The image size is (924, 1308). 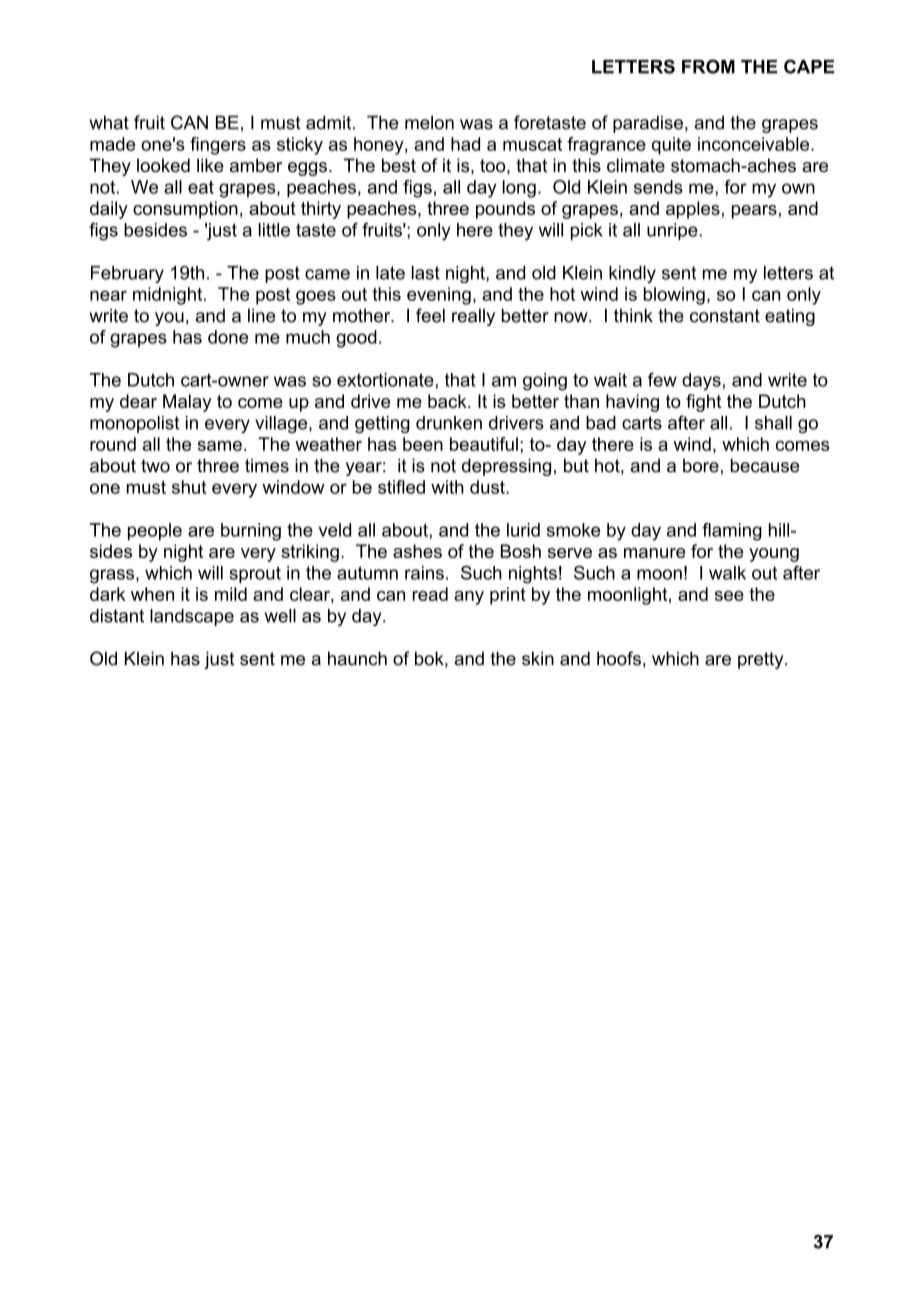 I want to click on consumption, so click(x=185, y=210).
